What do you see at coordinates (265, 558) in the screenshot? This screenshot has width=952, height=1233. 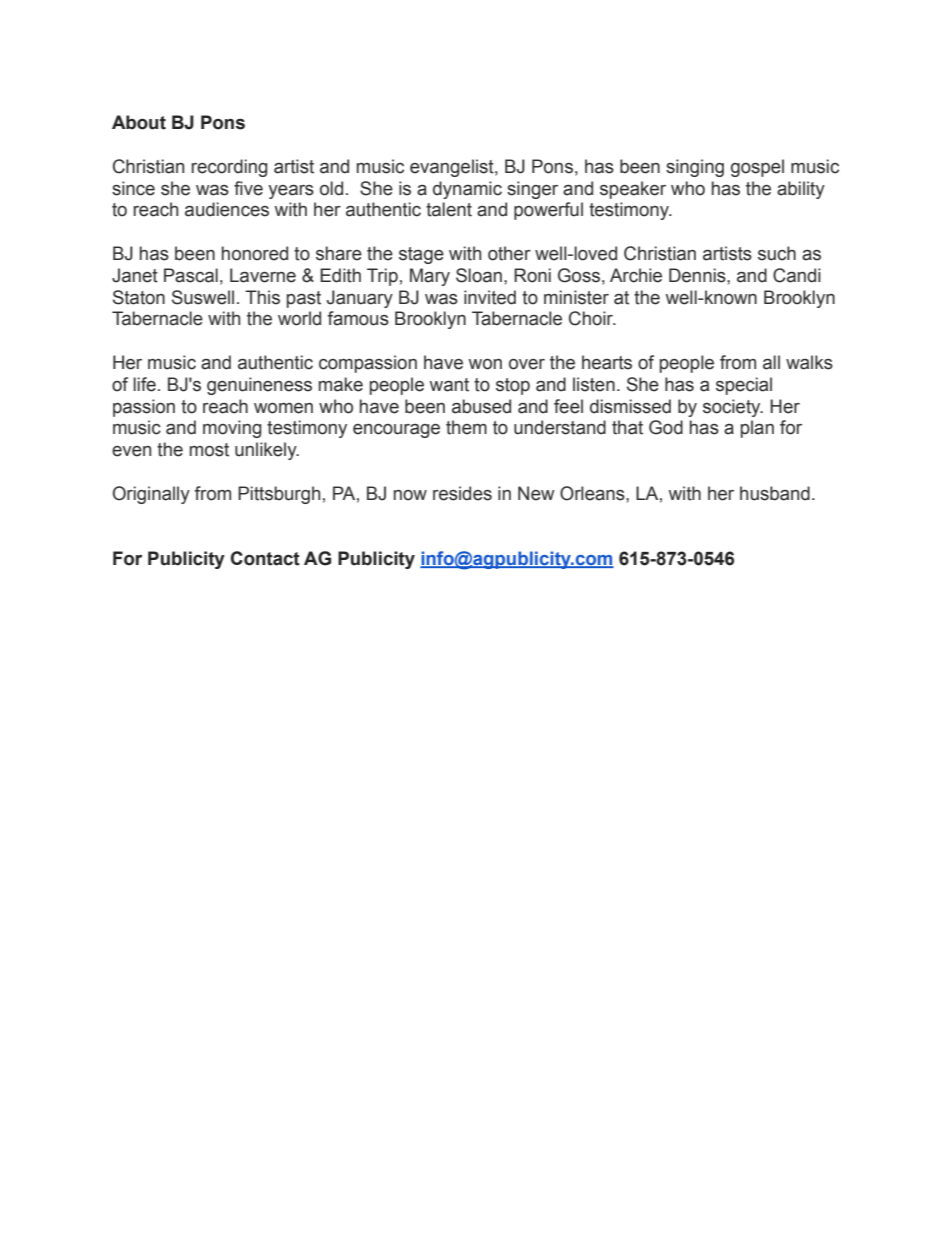 I see `Contact` at bounding box center [265, 558].
